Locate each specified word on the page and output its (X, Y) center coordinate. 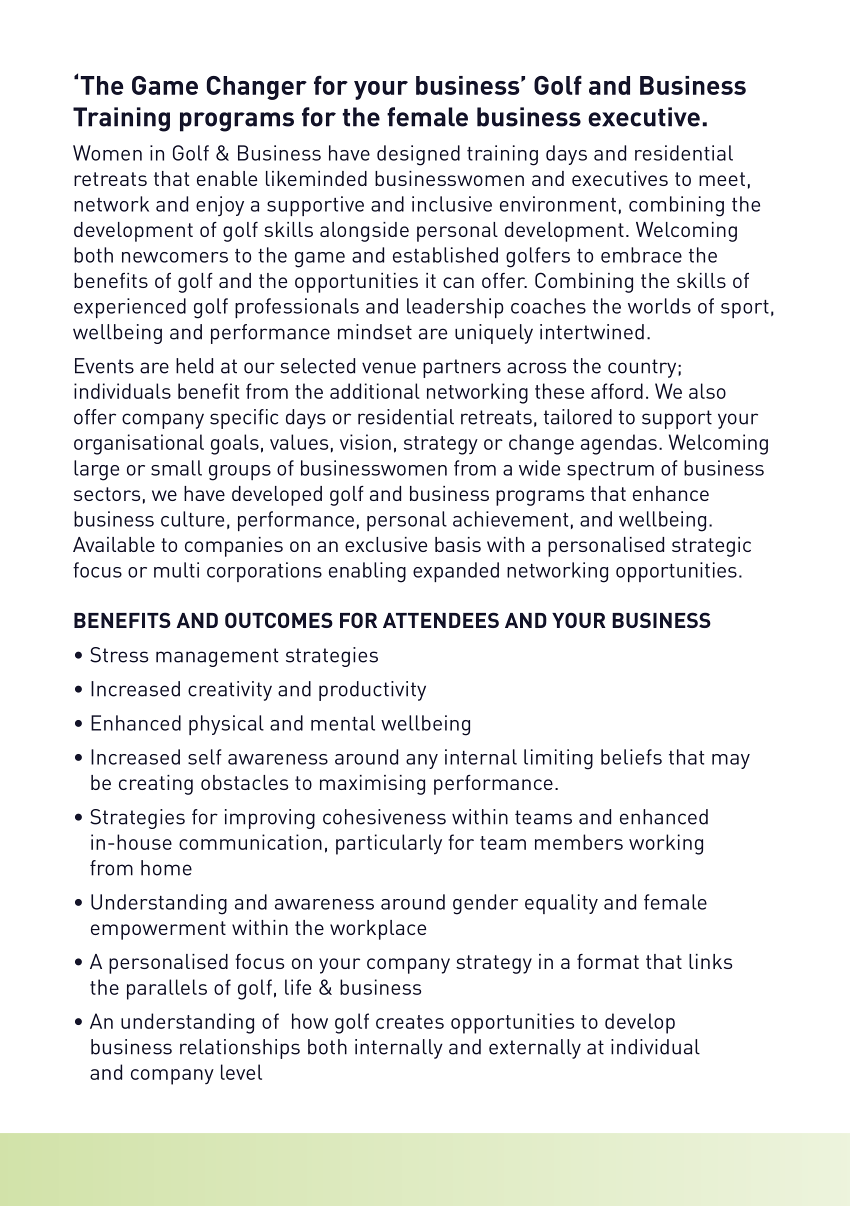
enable (227, 178)
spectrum (610, 471)
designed (418, 155)
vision (365, 442)
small (176, 468)
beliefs (631, 757)
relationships (240, 1049)
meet (722, 179)
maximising (372, 785)
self (205, 757)
